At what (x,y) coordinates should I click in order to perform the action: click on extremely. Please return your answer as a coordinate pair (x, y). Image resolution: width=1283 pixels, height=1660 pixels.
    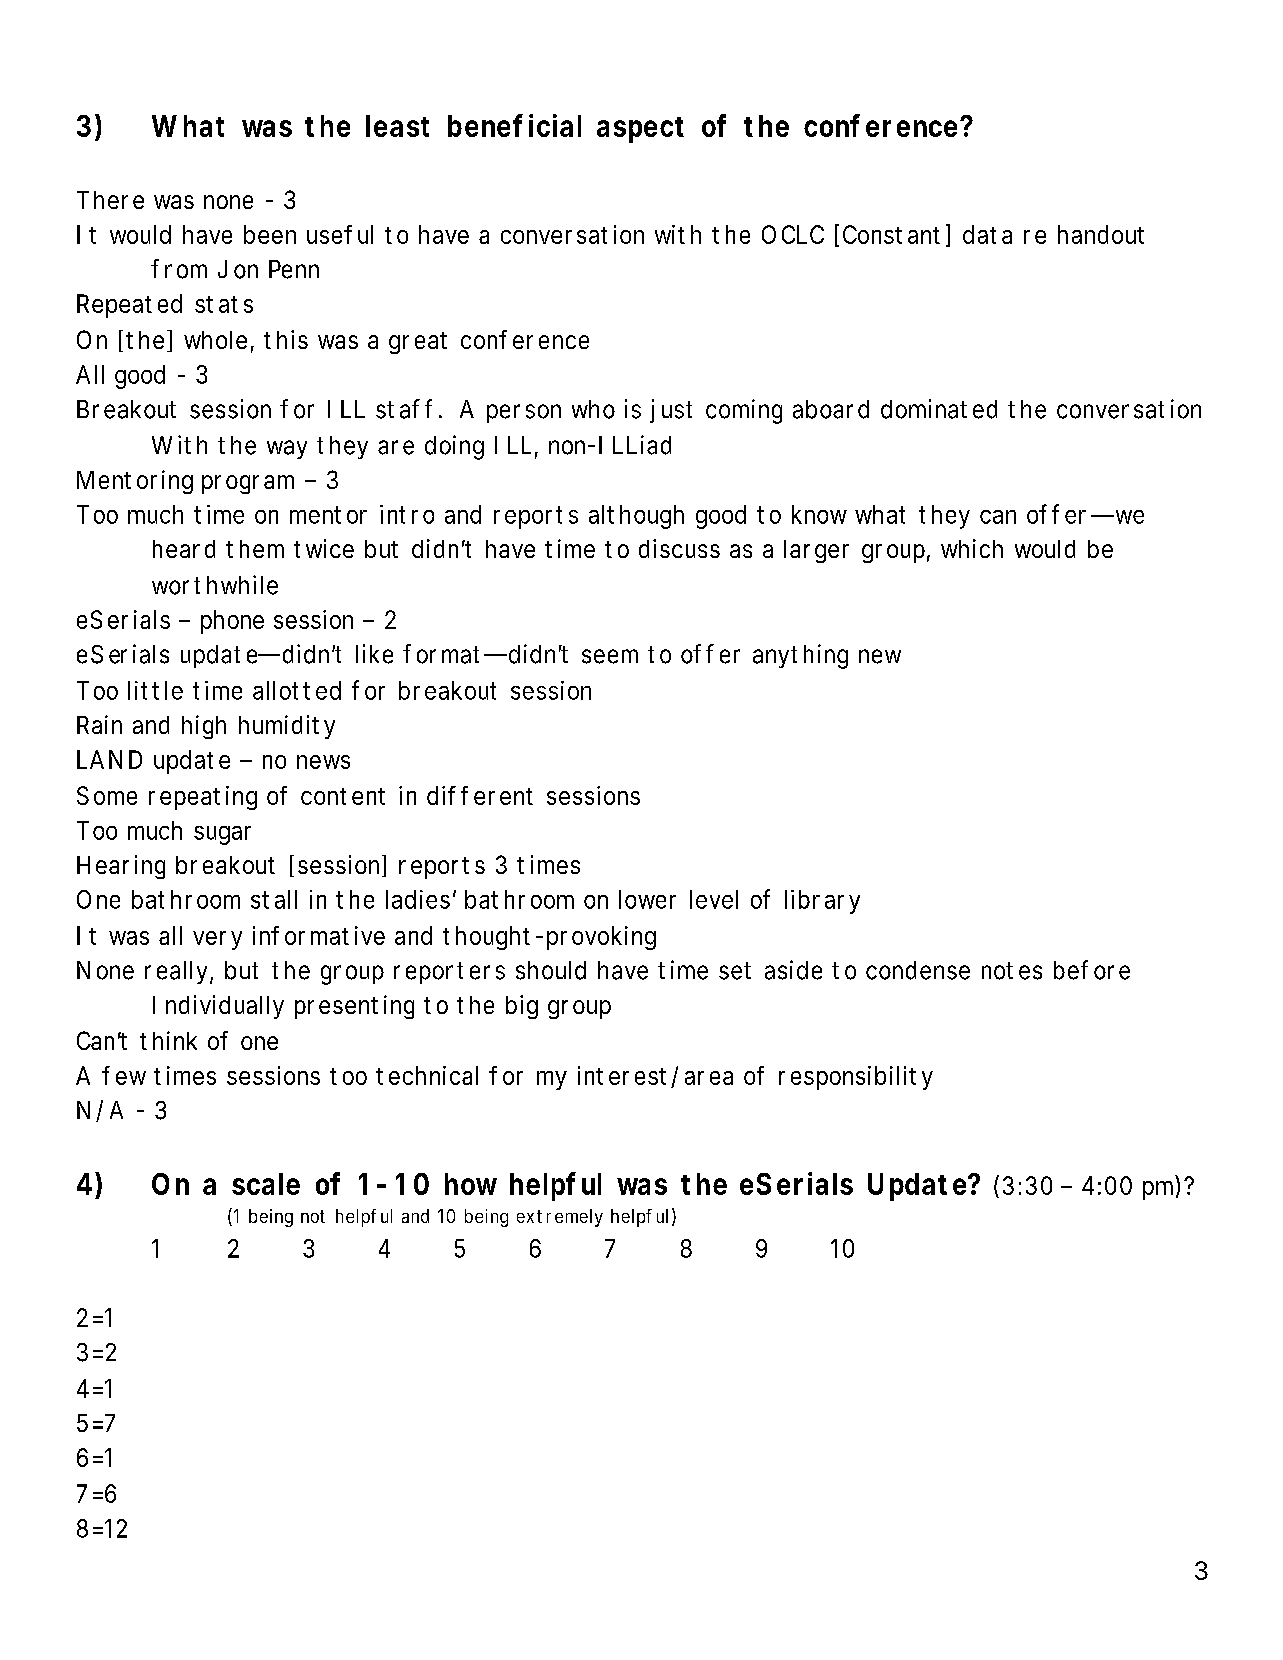
    Looking at the image, I should click on (560, 1218).
